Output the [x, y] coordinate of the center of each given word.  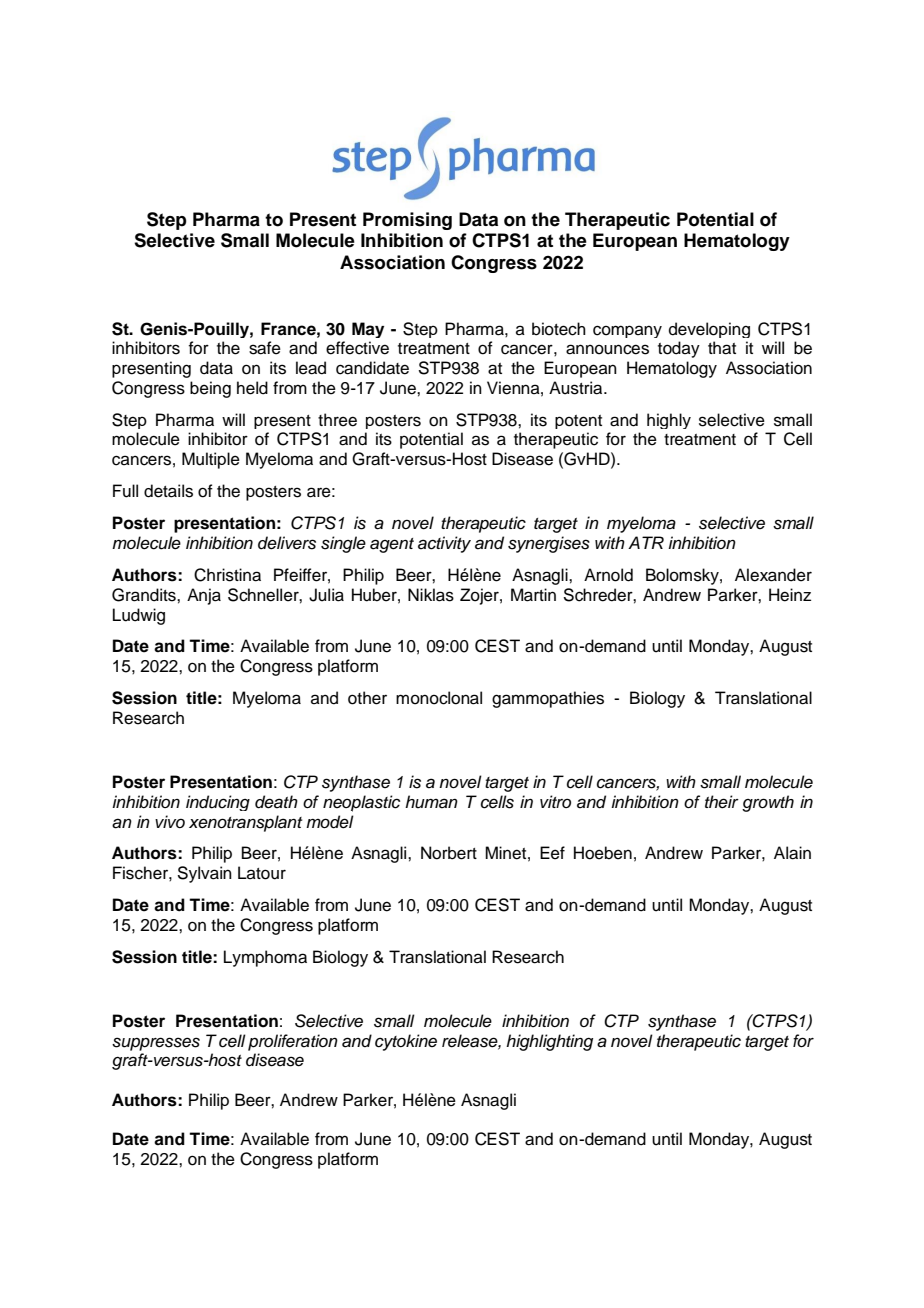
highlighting [549, 1042]
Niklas [431, 595]
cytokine [406, 1042]
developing [709, 330]
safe [265, 348]
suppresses [156, 1044]
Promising [407, 221]
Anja [204, 596]
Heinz [790, 595]
